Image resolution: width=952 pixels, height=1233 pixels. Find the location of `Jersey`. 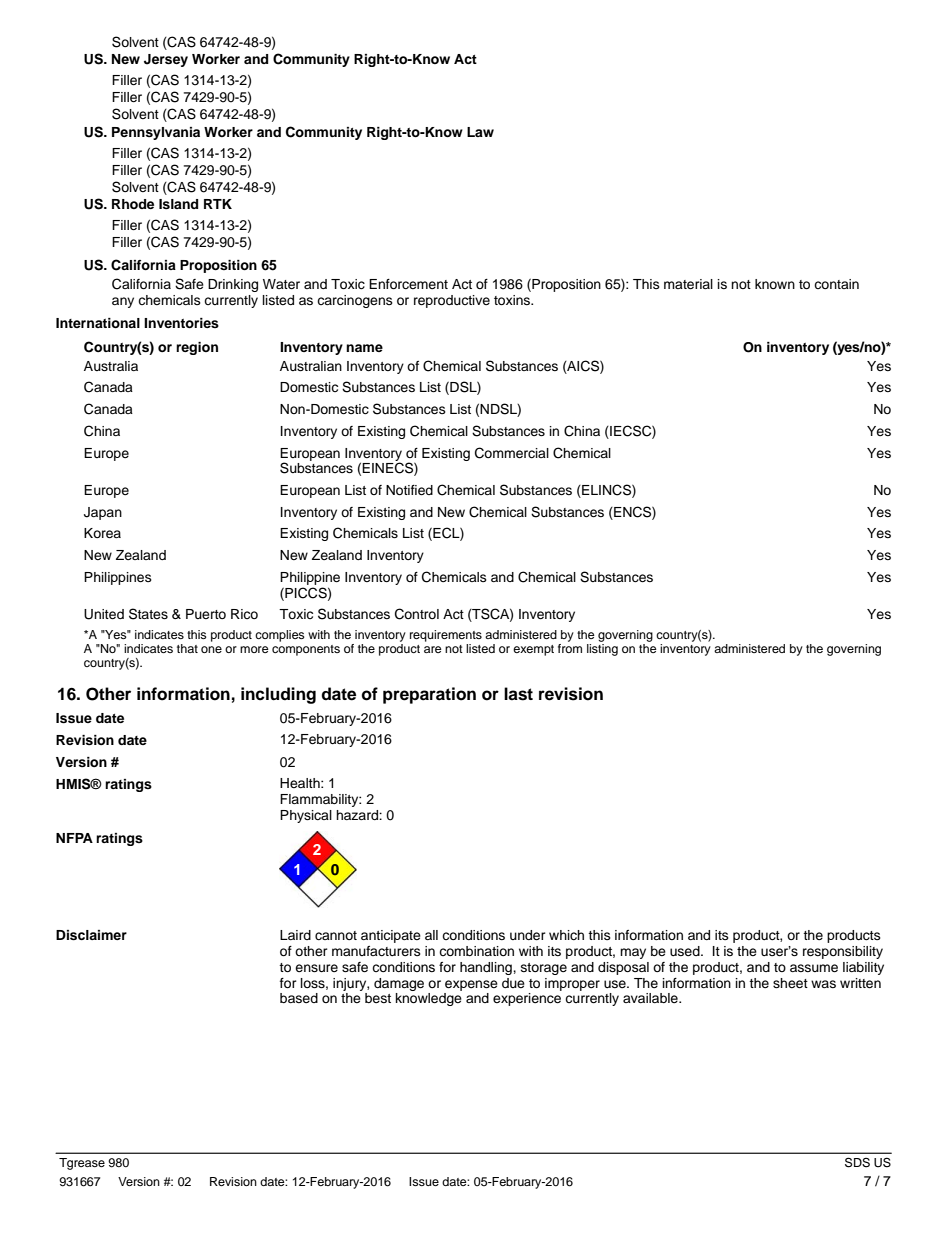

Jersey is located at coordinates (166, 60).
